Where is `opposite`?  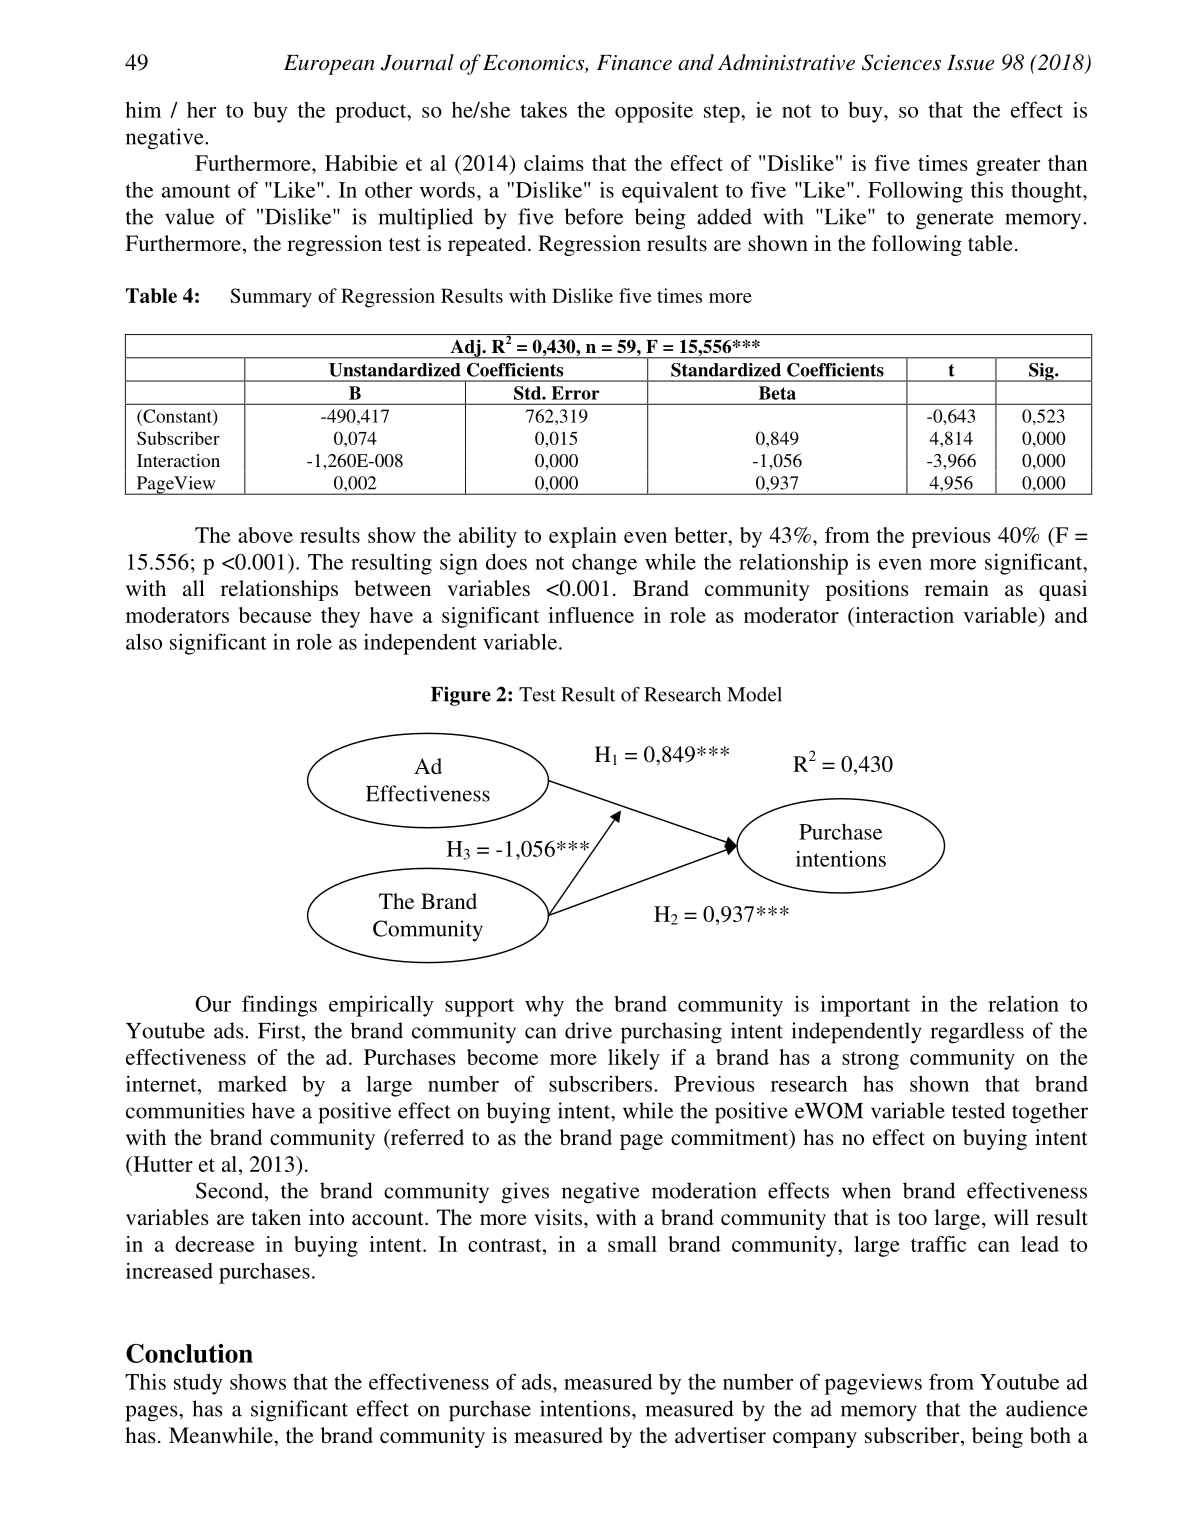 opposite is located at coordinates (654, 112).
